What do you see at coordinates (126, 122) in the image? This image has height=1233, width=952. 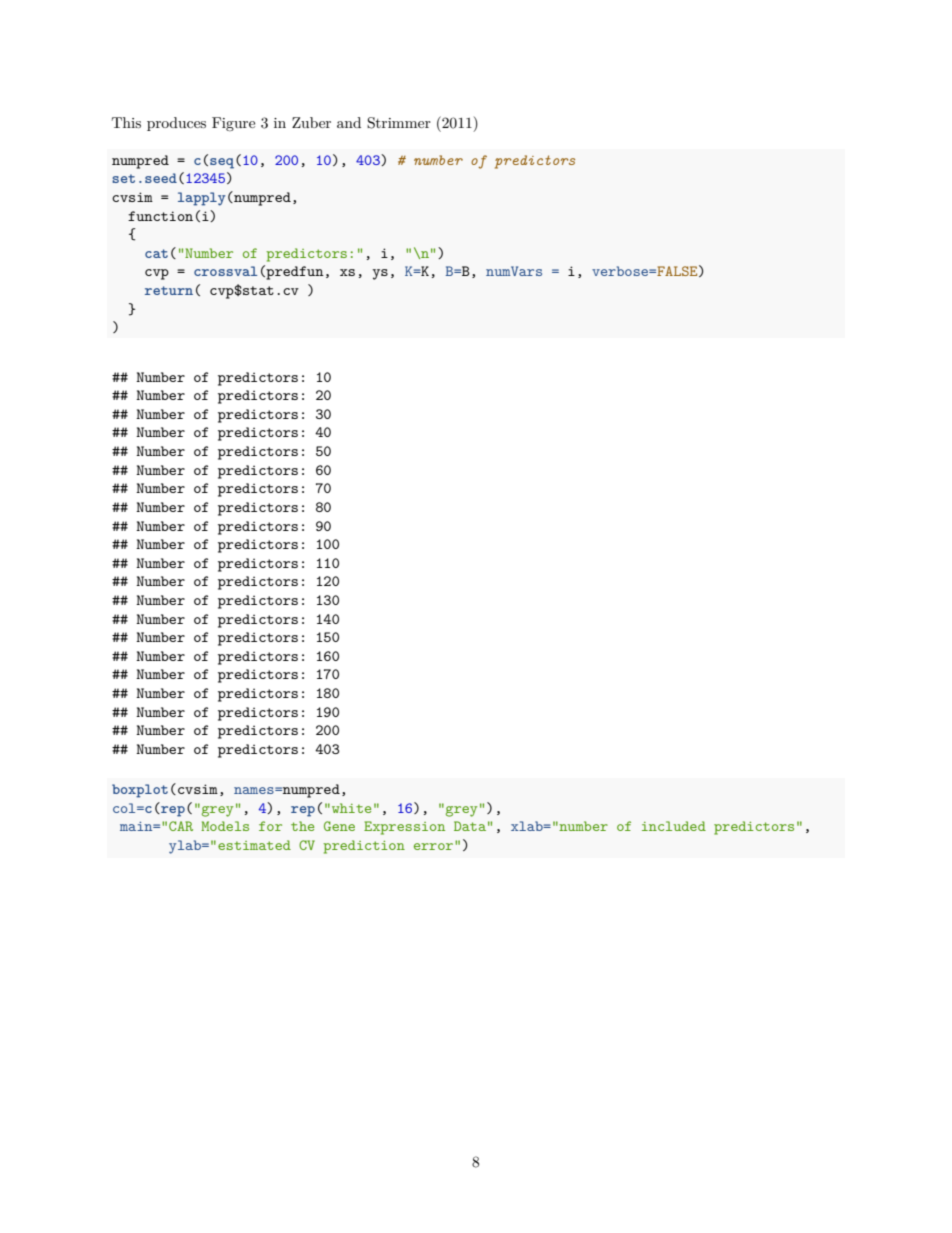 I see `This` at bounding box center [126, 122].
